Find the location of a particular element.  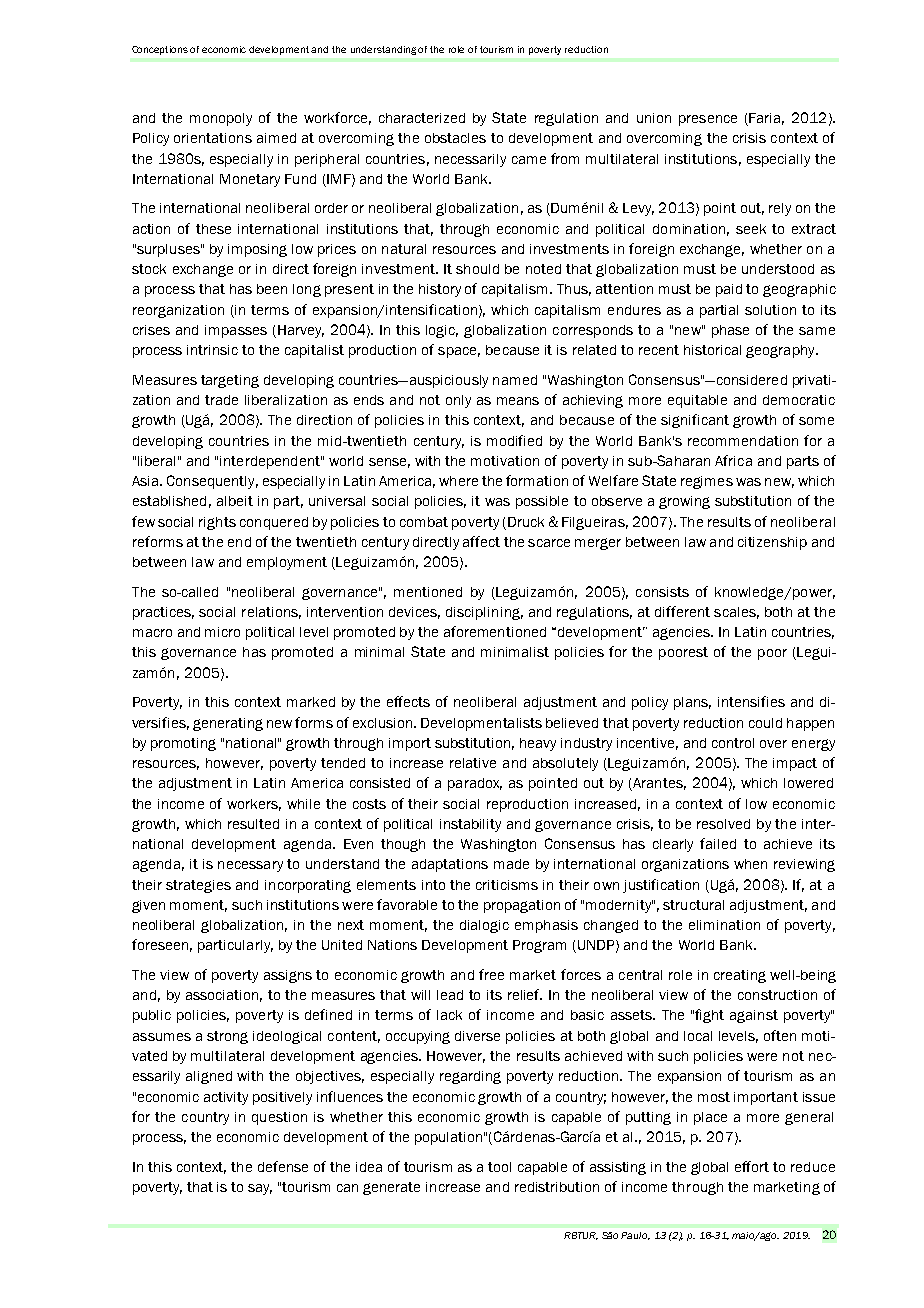

obstacles is located at coordinates (455, 138).
